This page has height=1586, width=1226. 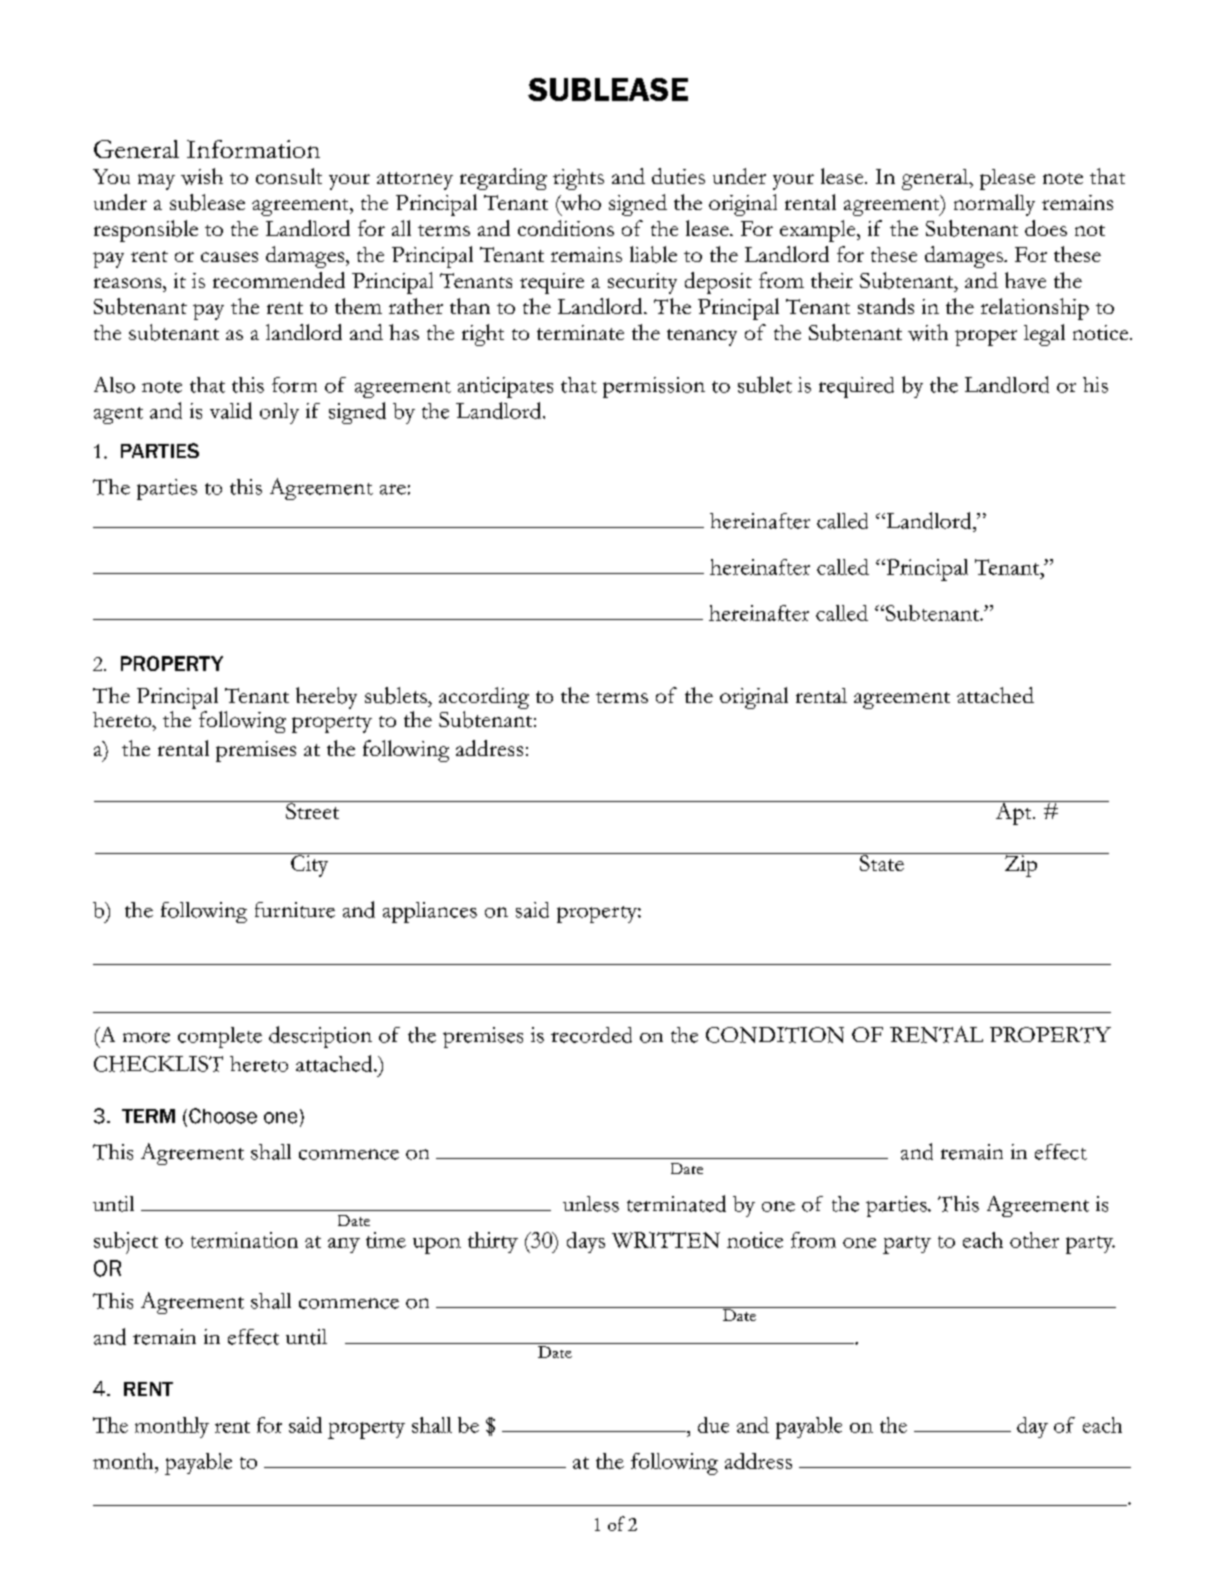 What do you see at coordinates (994, 205) in the page?
I see `normally` at bounding box center [994, 205].
